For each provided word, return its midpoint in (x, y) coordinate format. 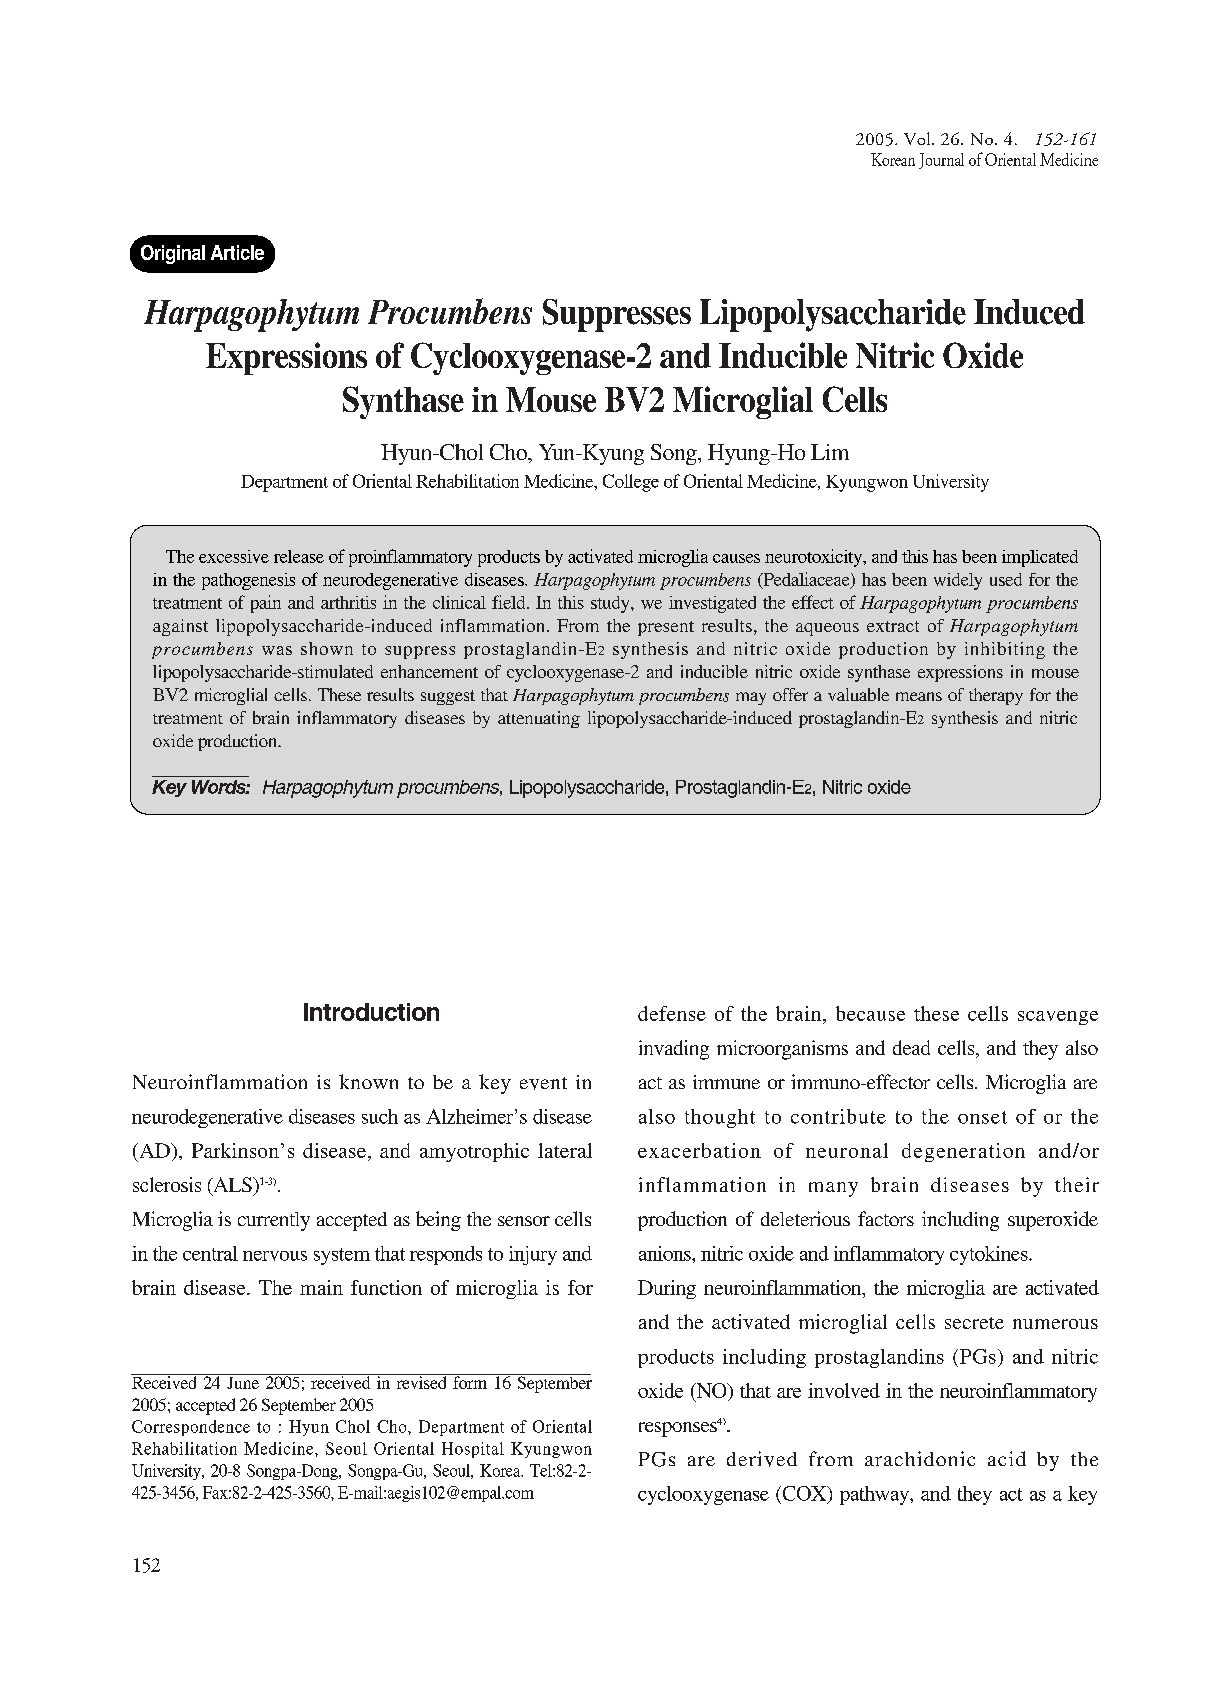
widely (958, 581)
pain (266, 604)
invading (674, 1050)
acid (1007, 1458)
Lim (830, 452)
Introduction (371, 1012)
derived (762, 1459)
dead (911, 1047)
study (611, 604)
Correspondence (191, 1428)
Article (237, 252)
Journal (941, 161)
